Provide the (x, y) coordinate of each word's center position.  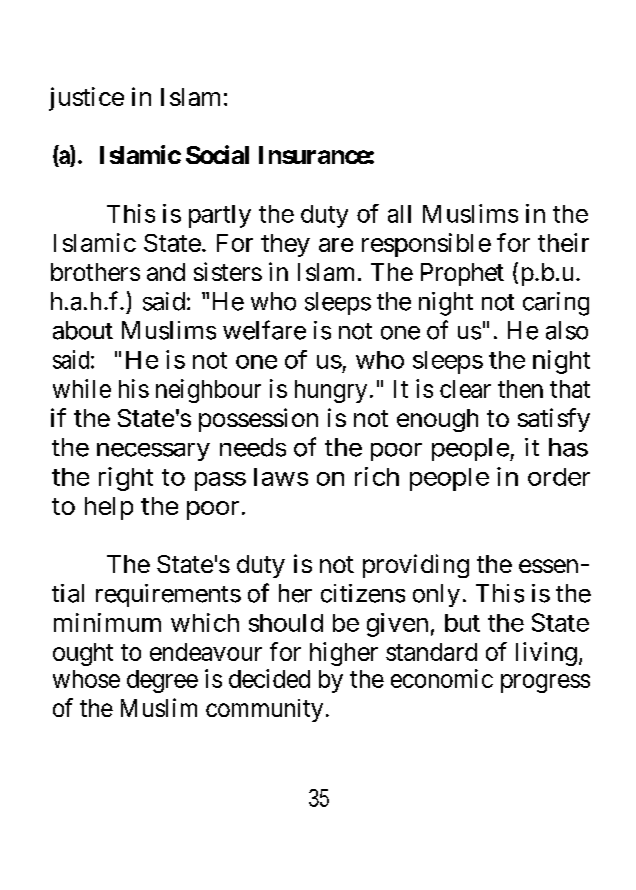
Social (217, 154)
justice (86, 99)
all (399, 214)
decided (269, 678)
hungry (331, 391)
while (82, 388)
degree (162, 681)
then (520, 389)
